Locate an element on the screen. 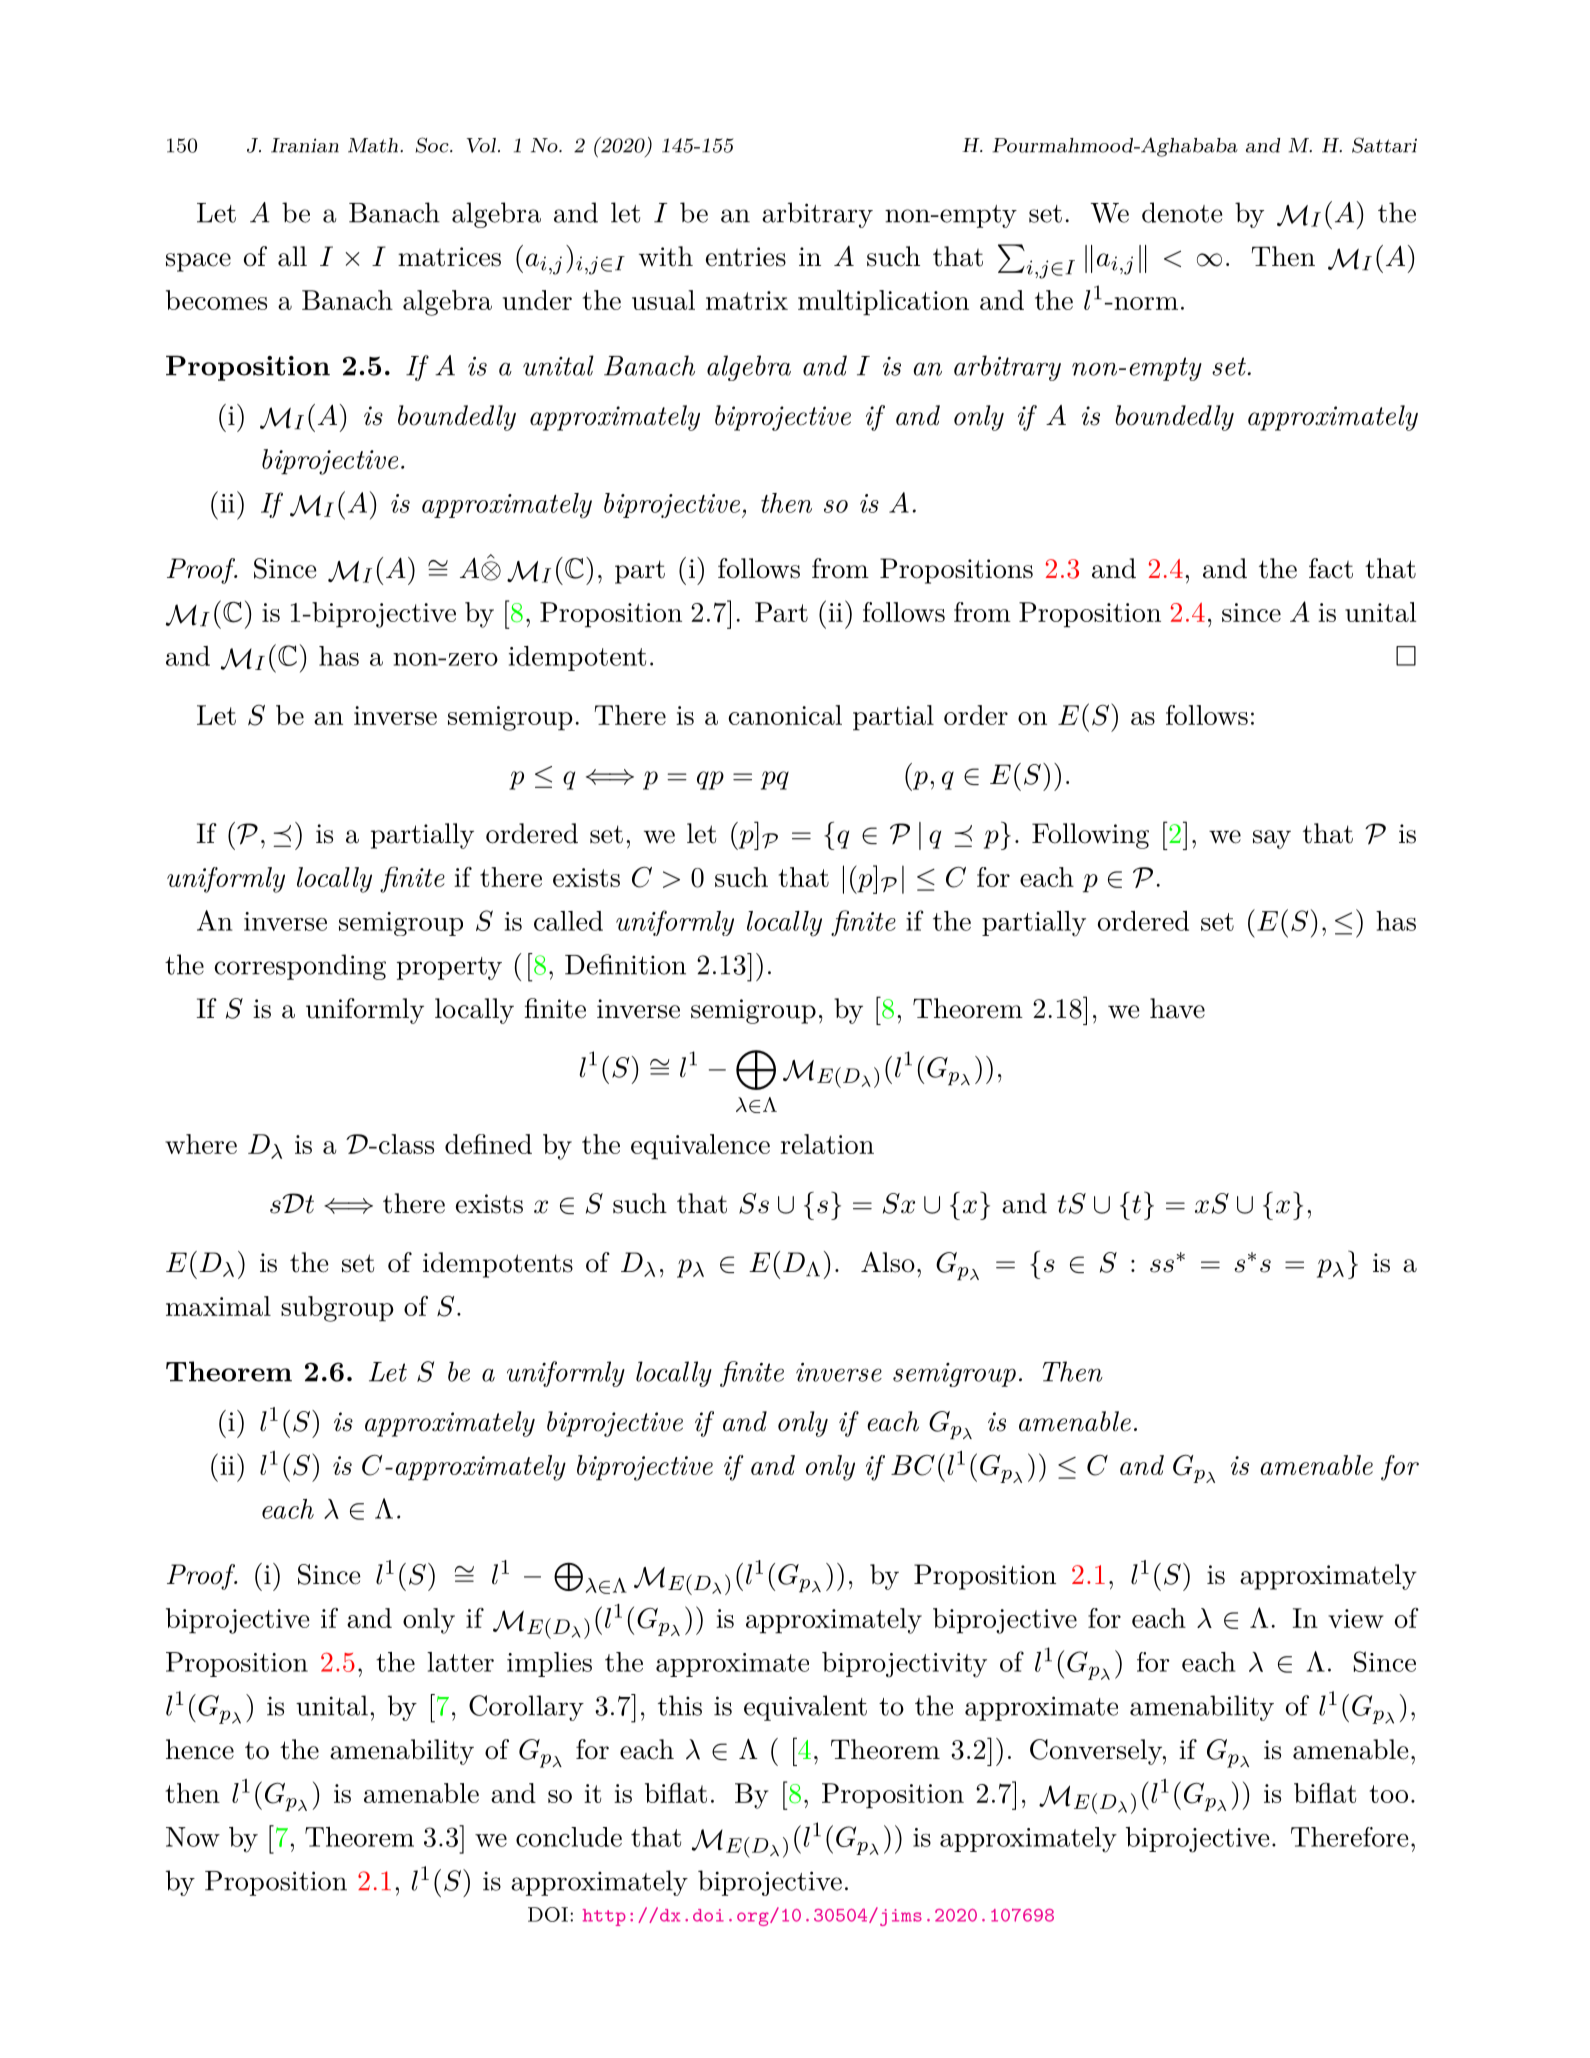 This screenshot has width=1590, height=2058. too is located at coordinates (1389, 1794).
